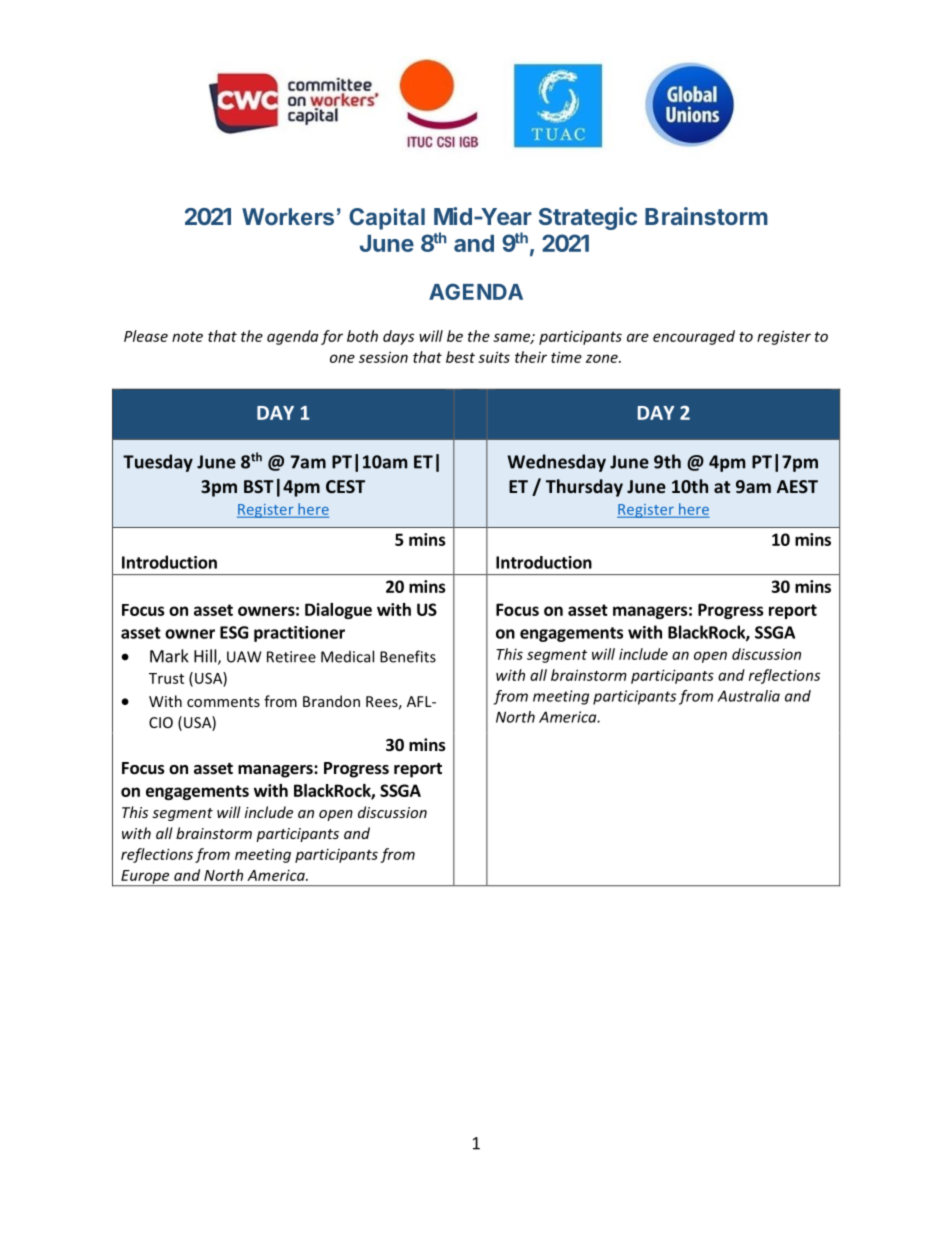 The width and height of the screenshot is (952, 1233). What do you see at coordinates (331, 701) in the screenshot?
I see `Brandon` at bounding box center [331, 701].
